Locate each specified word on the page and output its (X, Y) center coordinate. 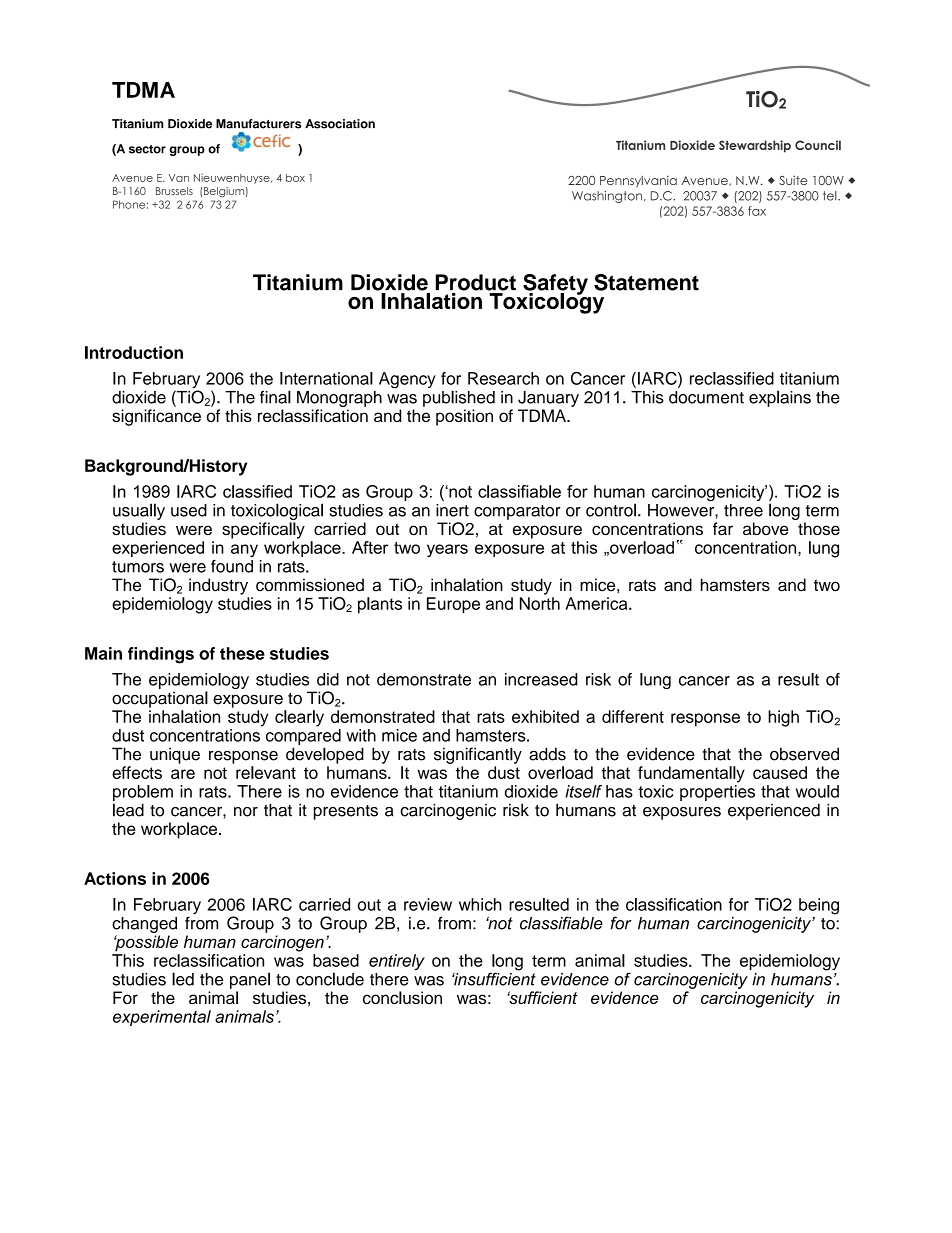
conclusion (402, 997)
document (706, 397)
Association (340, 124)
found (232, 565)
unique (175, 755)
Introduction (134, 352)
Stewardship (755, 146)
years (447, 551)
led (183, 979)
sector (147, 149)
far (723, 528)
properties (717, 793)
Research (503, 378)
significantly (478, 755)
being (819, 906)
